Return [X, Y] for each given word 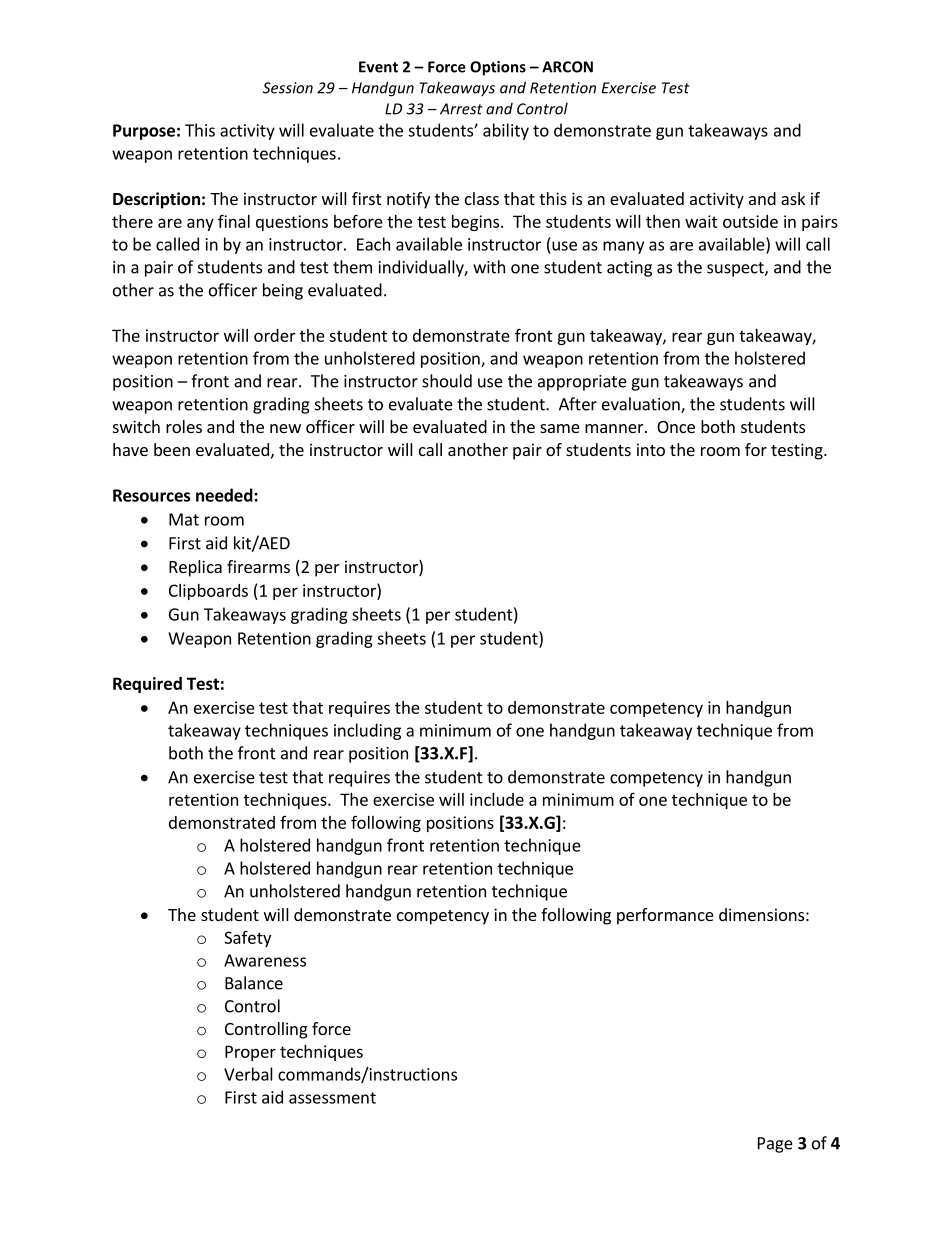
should [447, 381]
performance [665, 916]
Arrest [461, 109]
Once [676, 427]
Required [147, 685]
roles [184, 426]
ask [793, 198]
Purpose [144, 132]
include [497, 799]
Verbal [248, 1074]
